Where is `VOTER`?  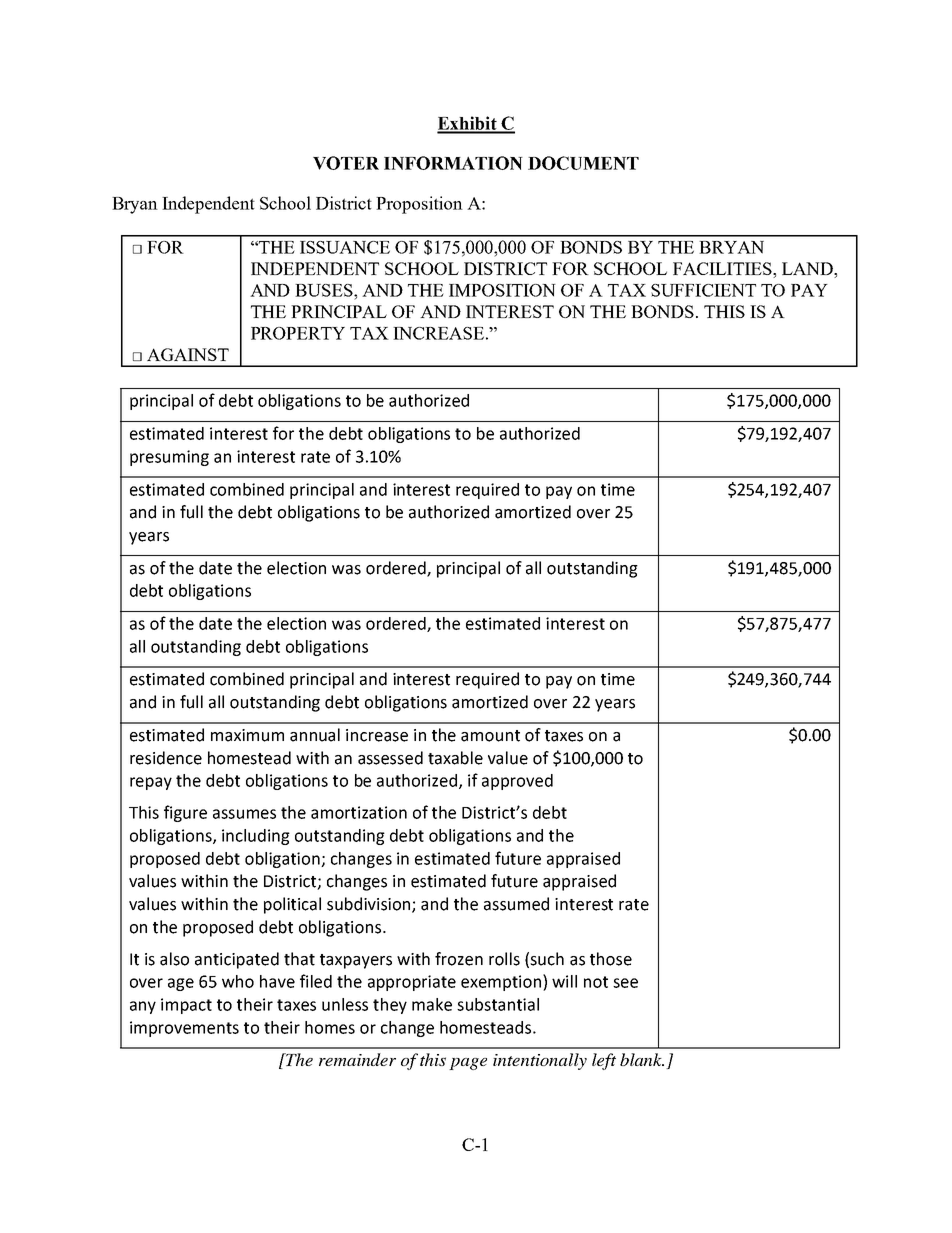 VOTER is located at coordinates (346, 163).
